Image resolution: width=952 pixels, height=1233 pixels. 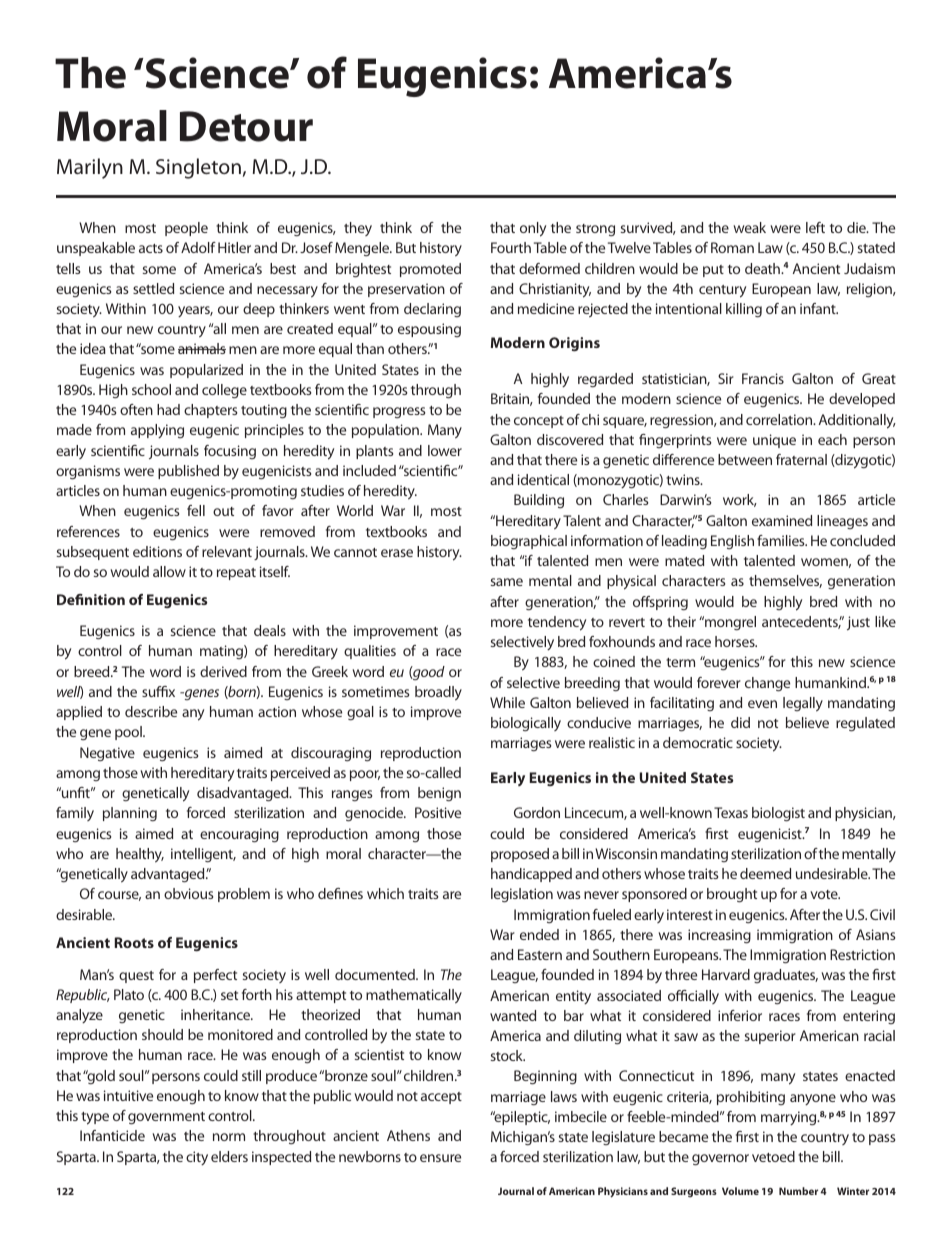 I want to click on published, so click(x=188, y=472).
